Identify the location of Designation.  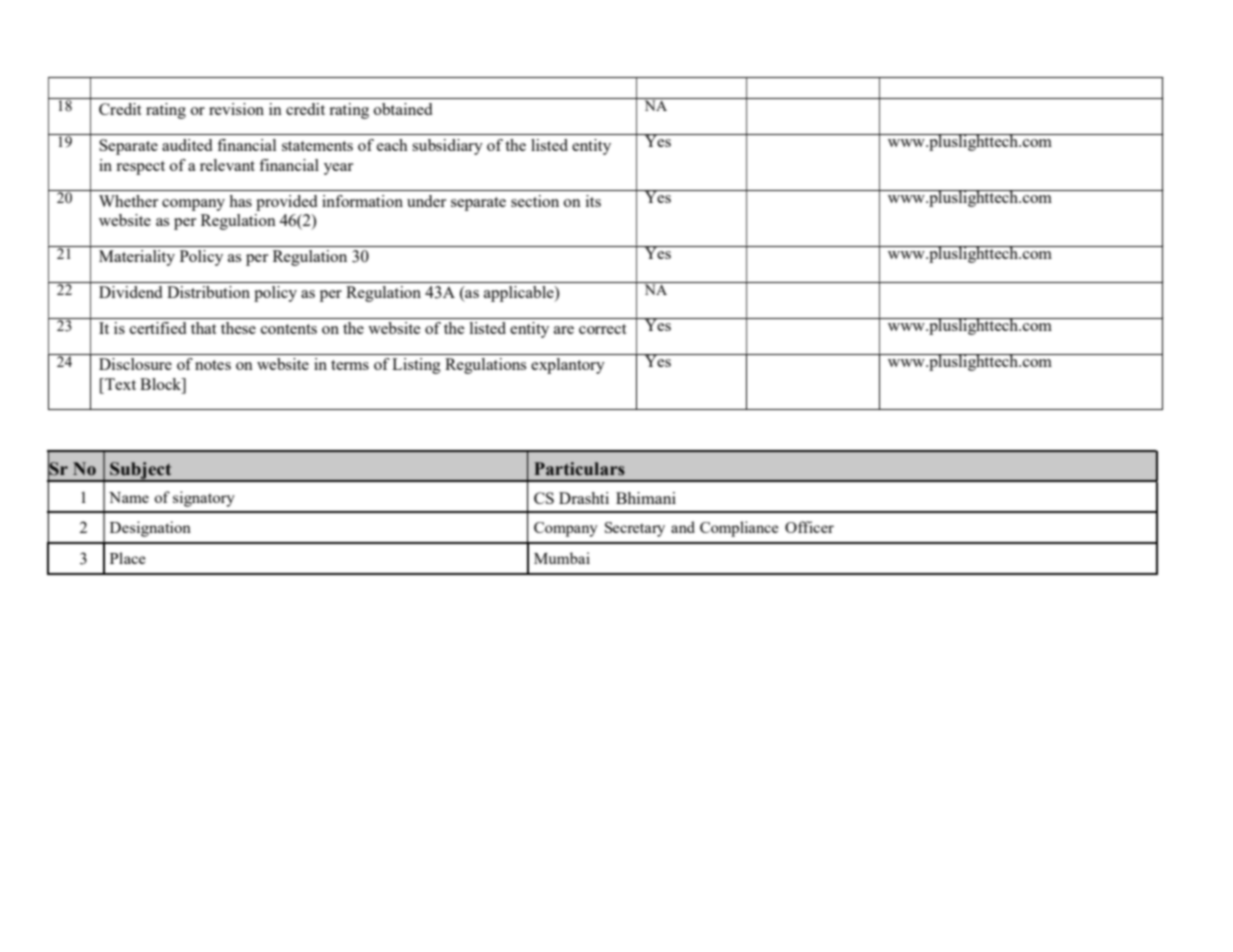
(150, 529).
